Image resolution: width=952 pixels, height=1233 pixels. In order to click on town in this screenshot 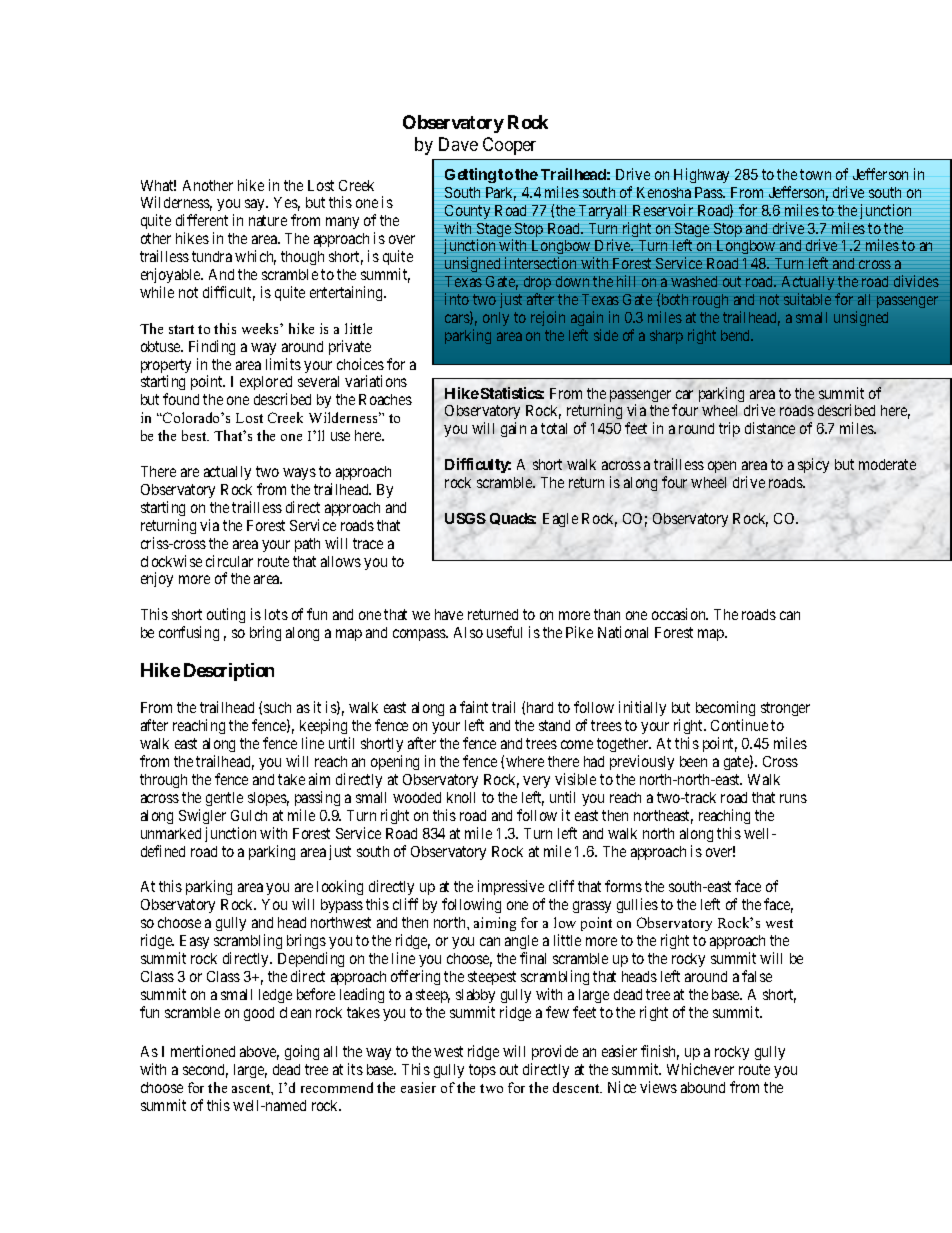, I will do `click(815, 174)`.
